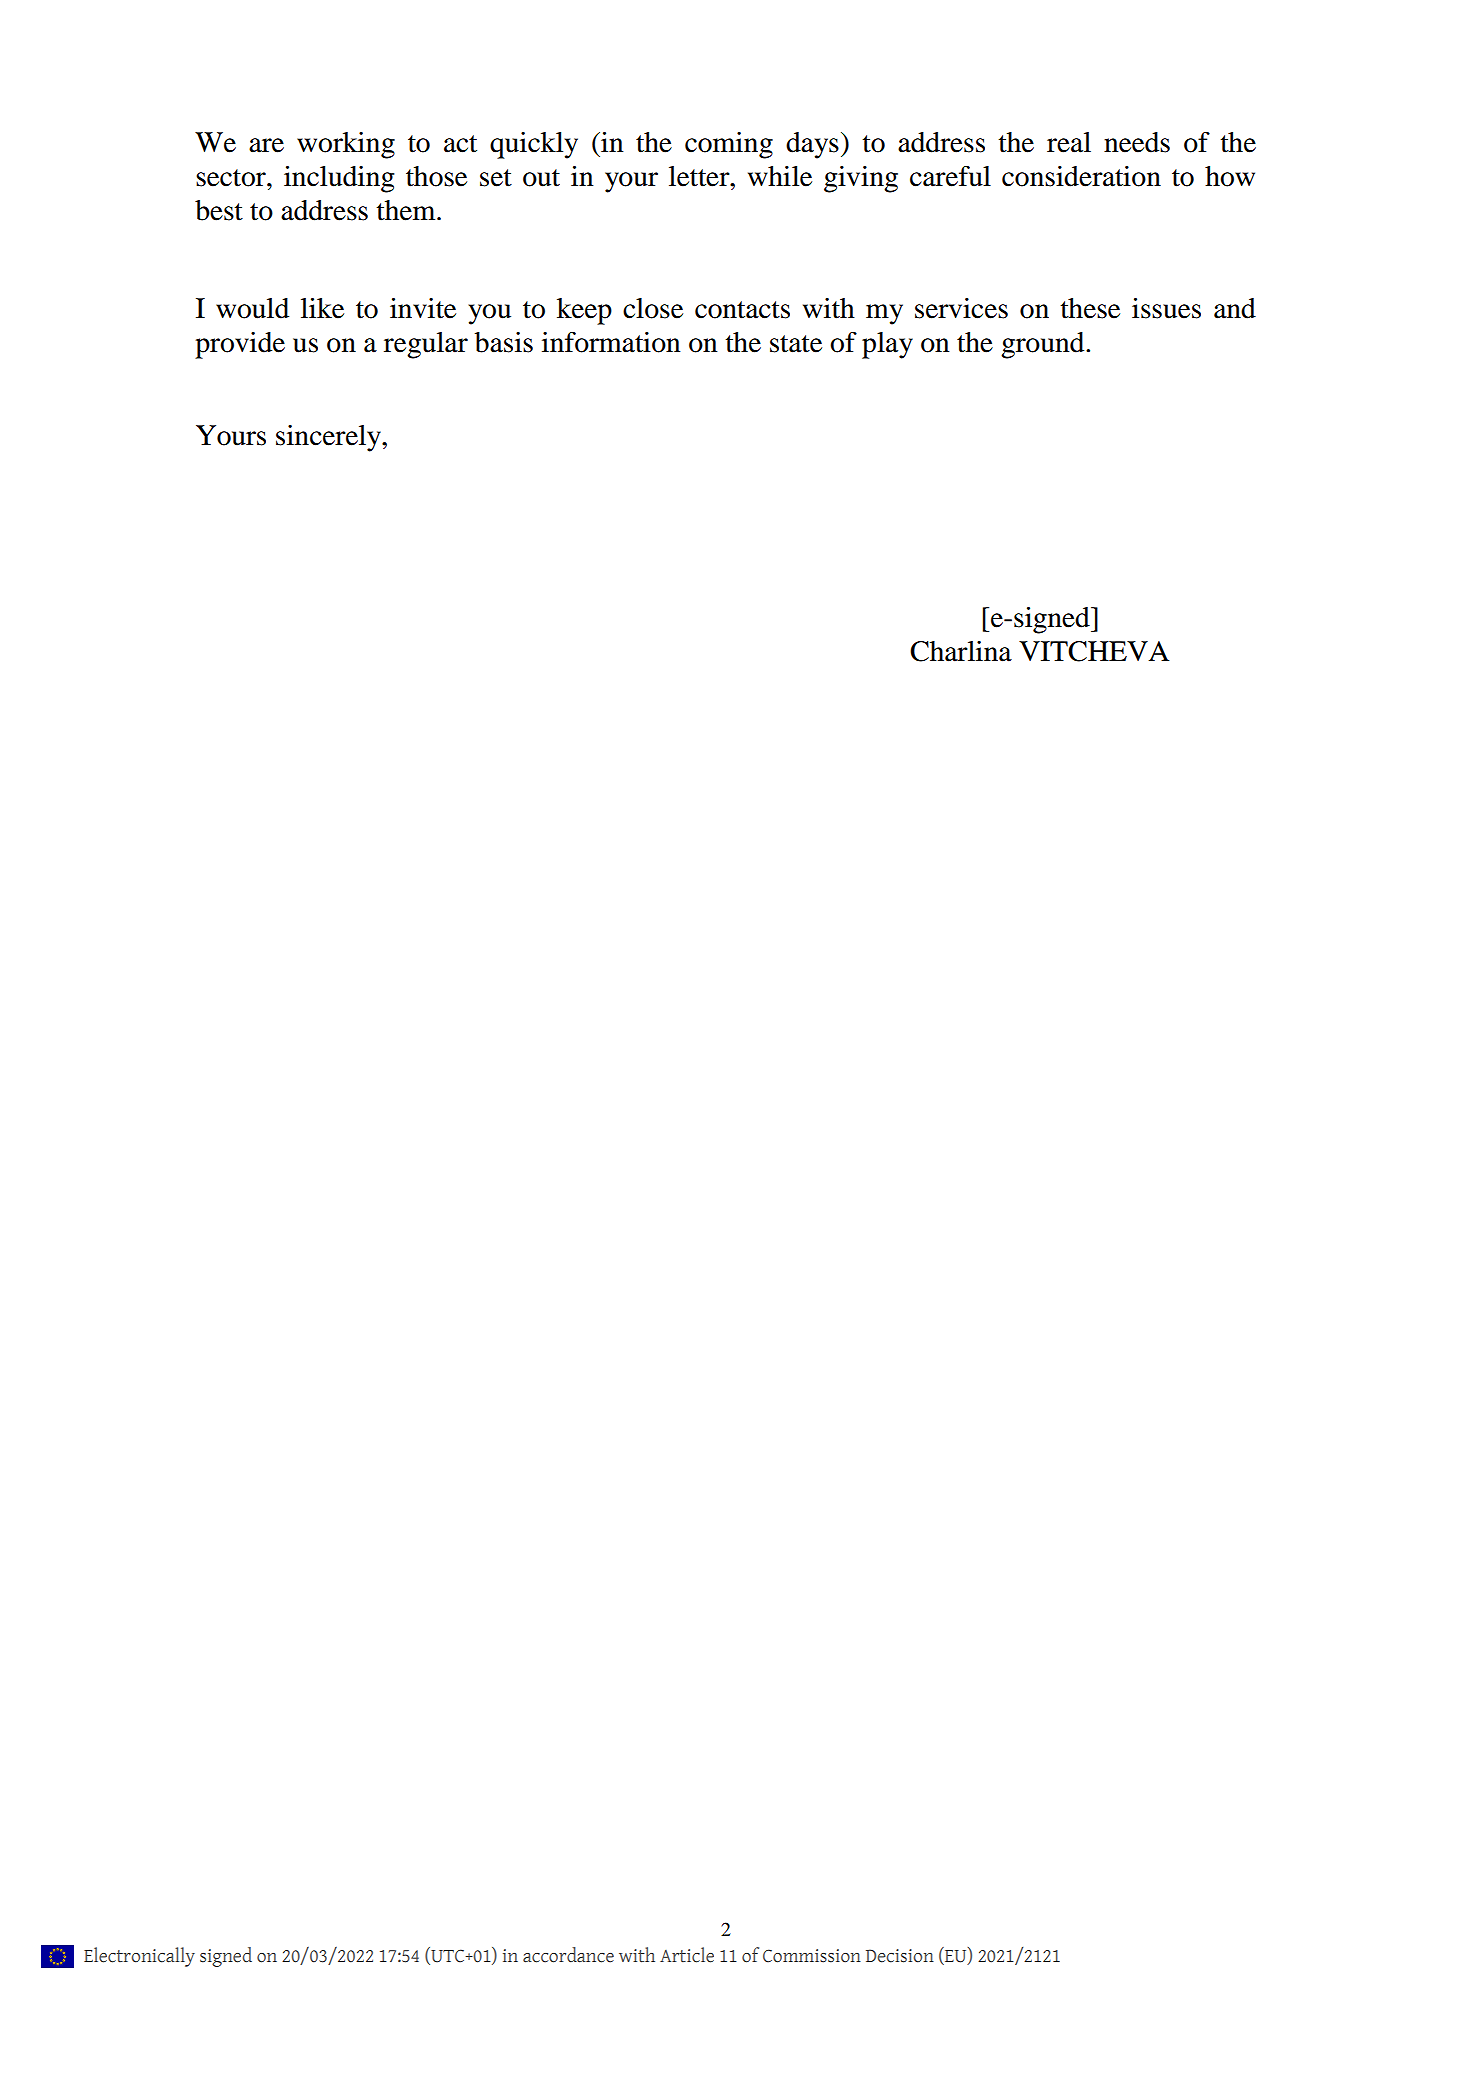 The height and width of the screenshot is (2073, 1466). What do you see at coordinates (1081, 176) in the screenshot?
I see `consideration` at bounding box center [1081, 176].
